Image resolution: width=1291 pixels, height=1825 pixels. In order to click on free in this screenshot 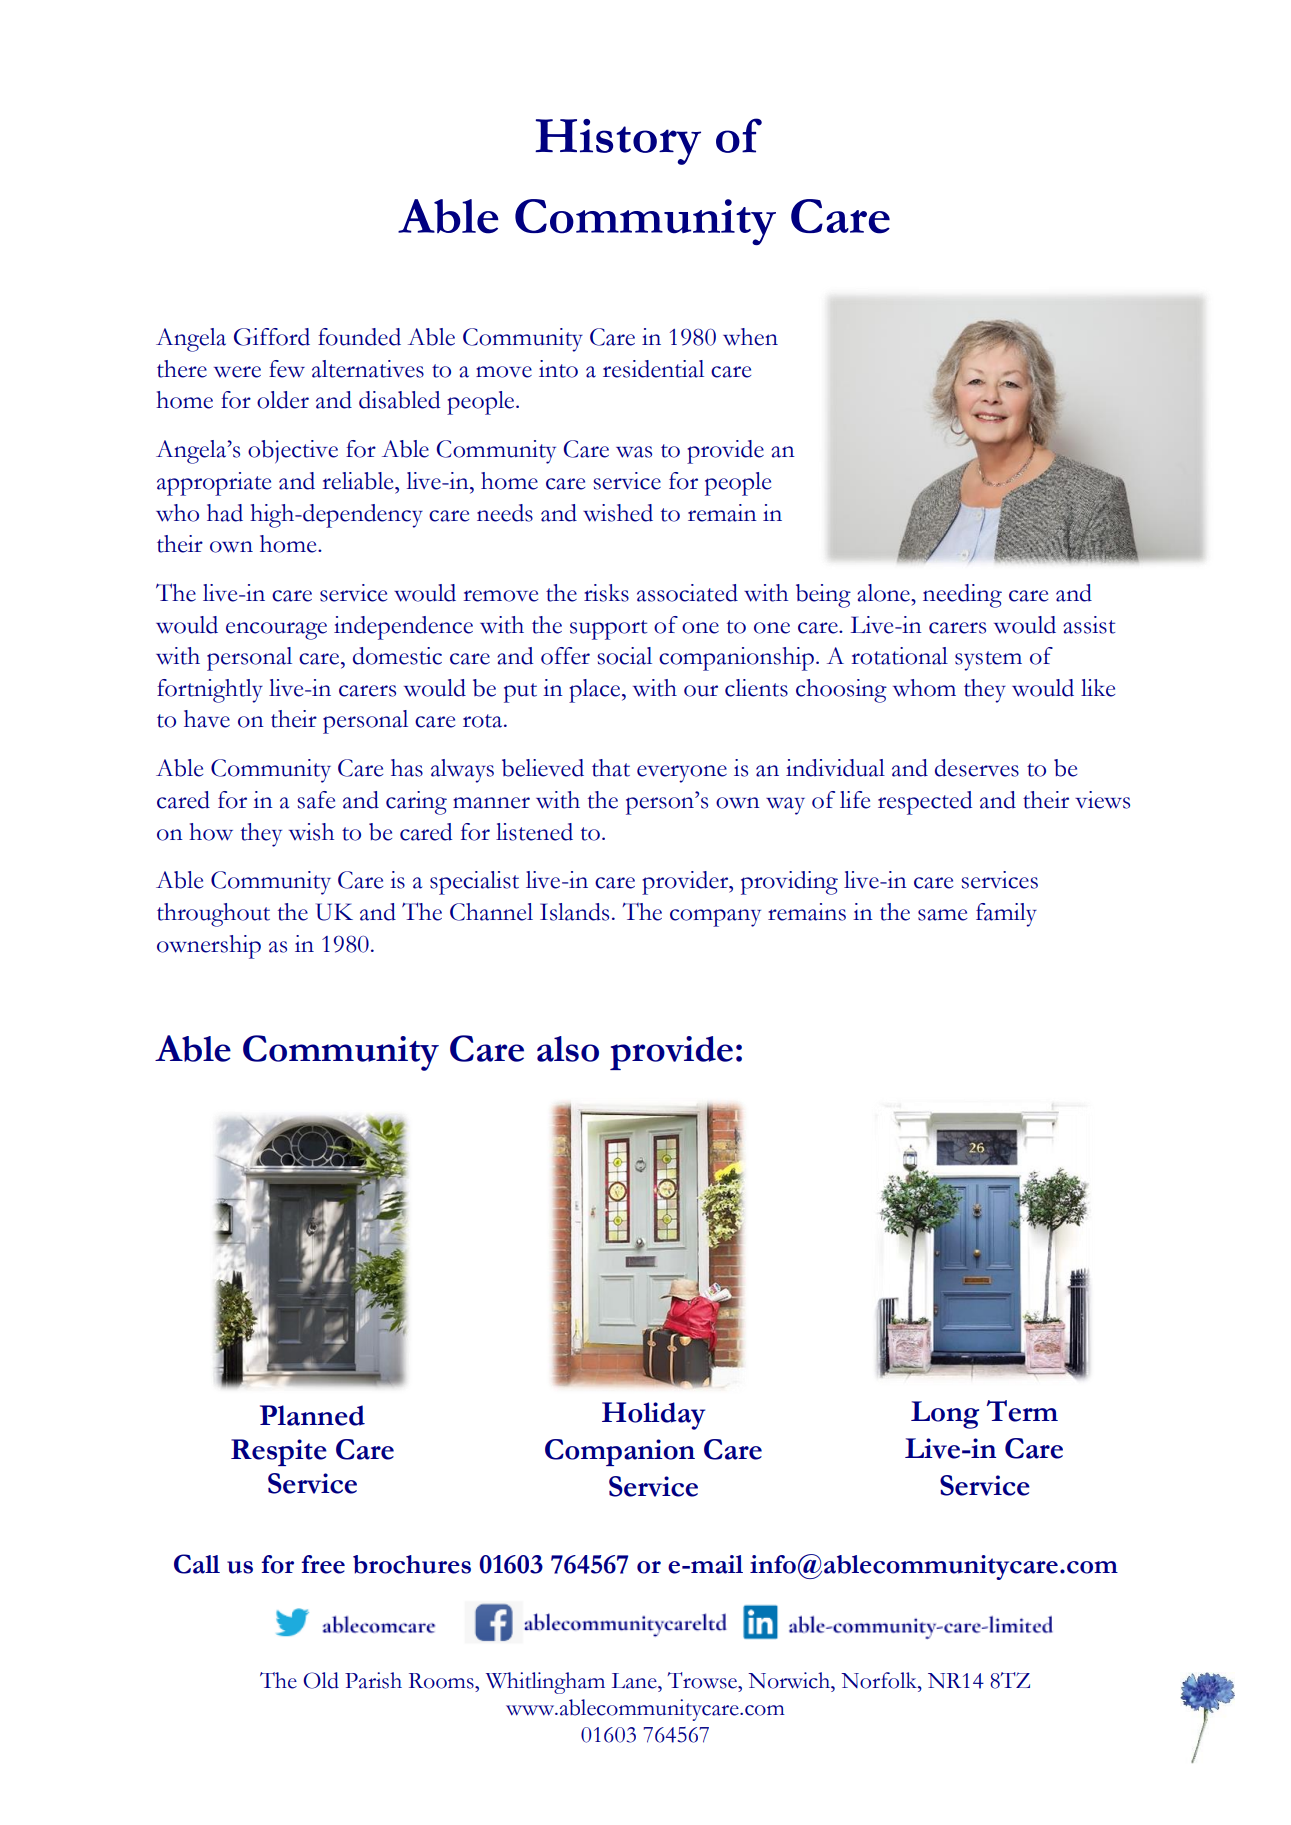, I will do `click(323, 1564)`.
